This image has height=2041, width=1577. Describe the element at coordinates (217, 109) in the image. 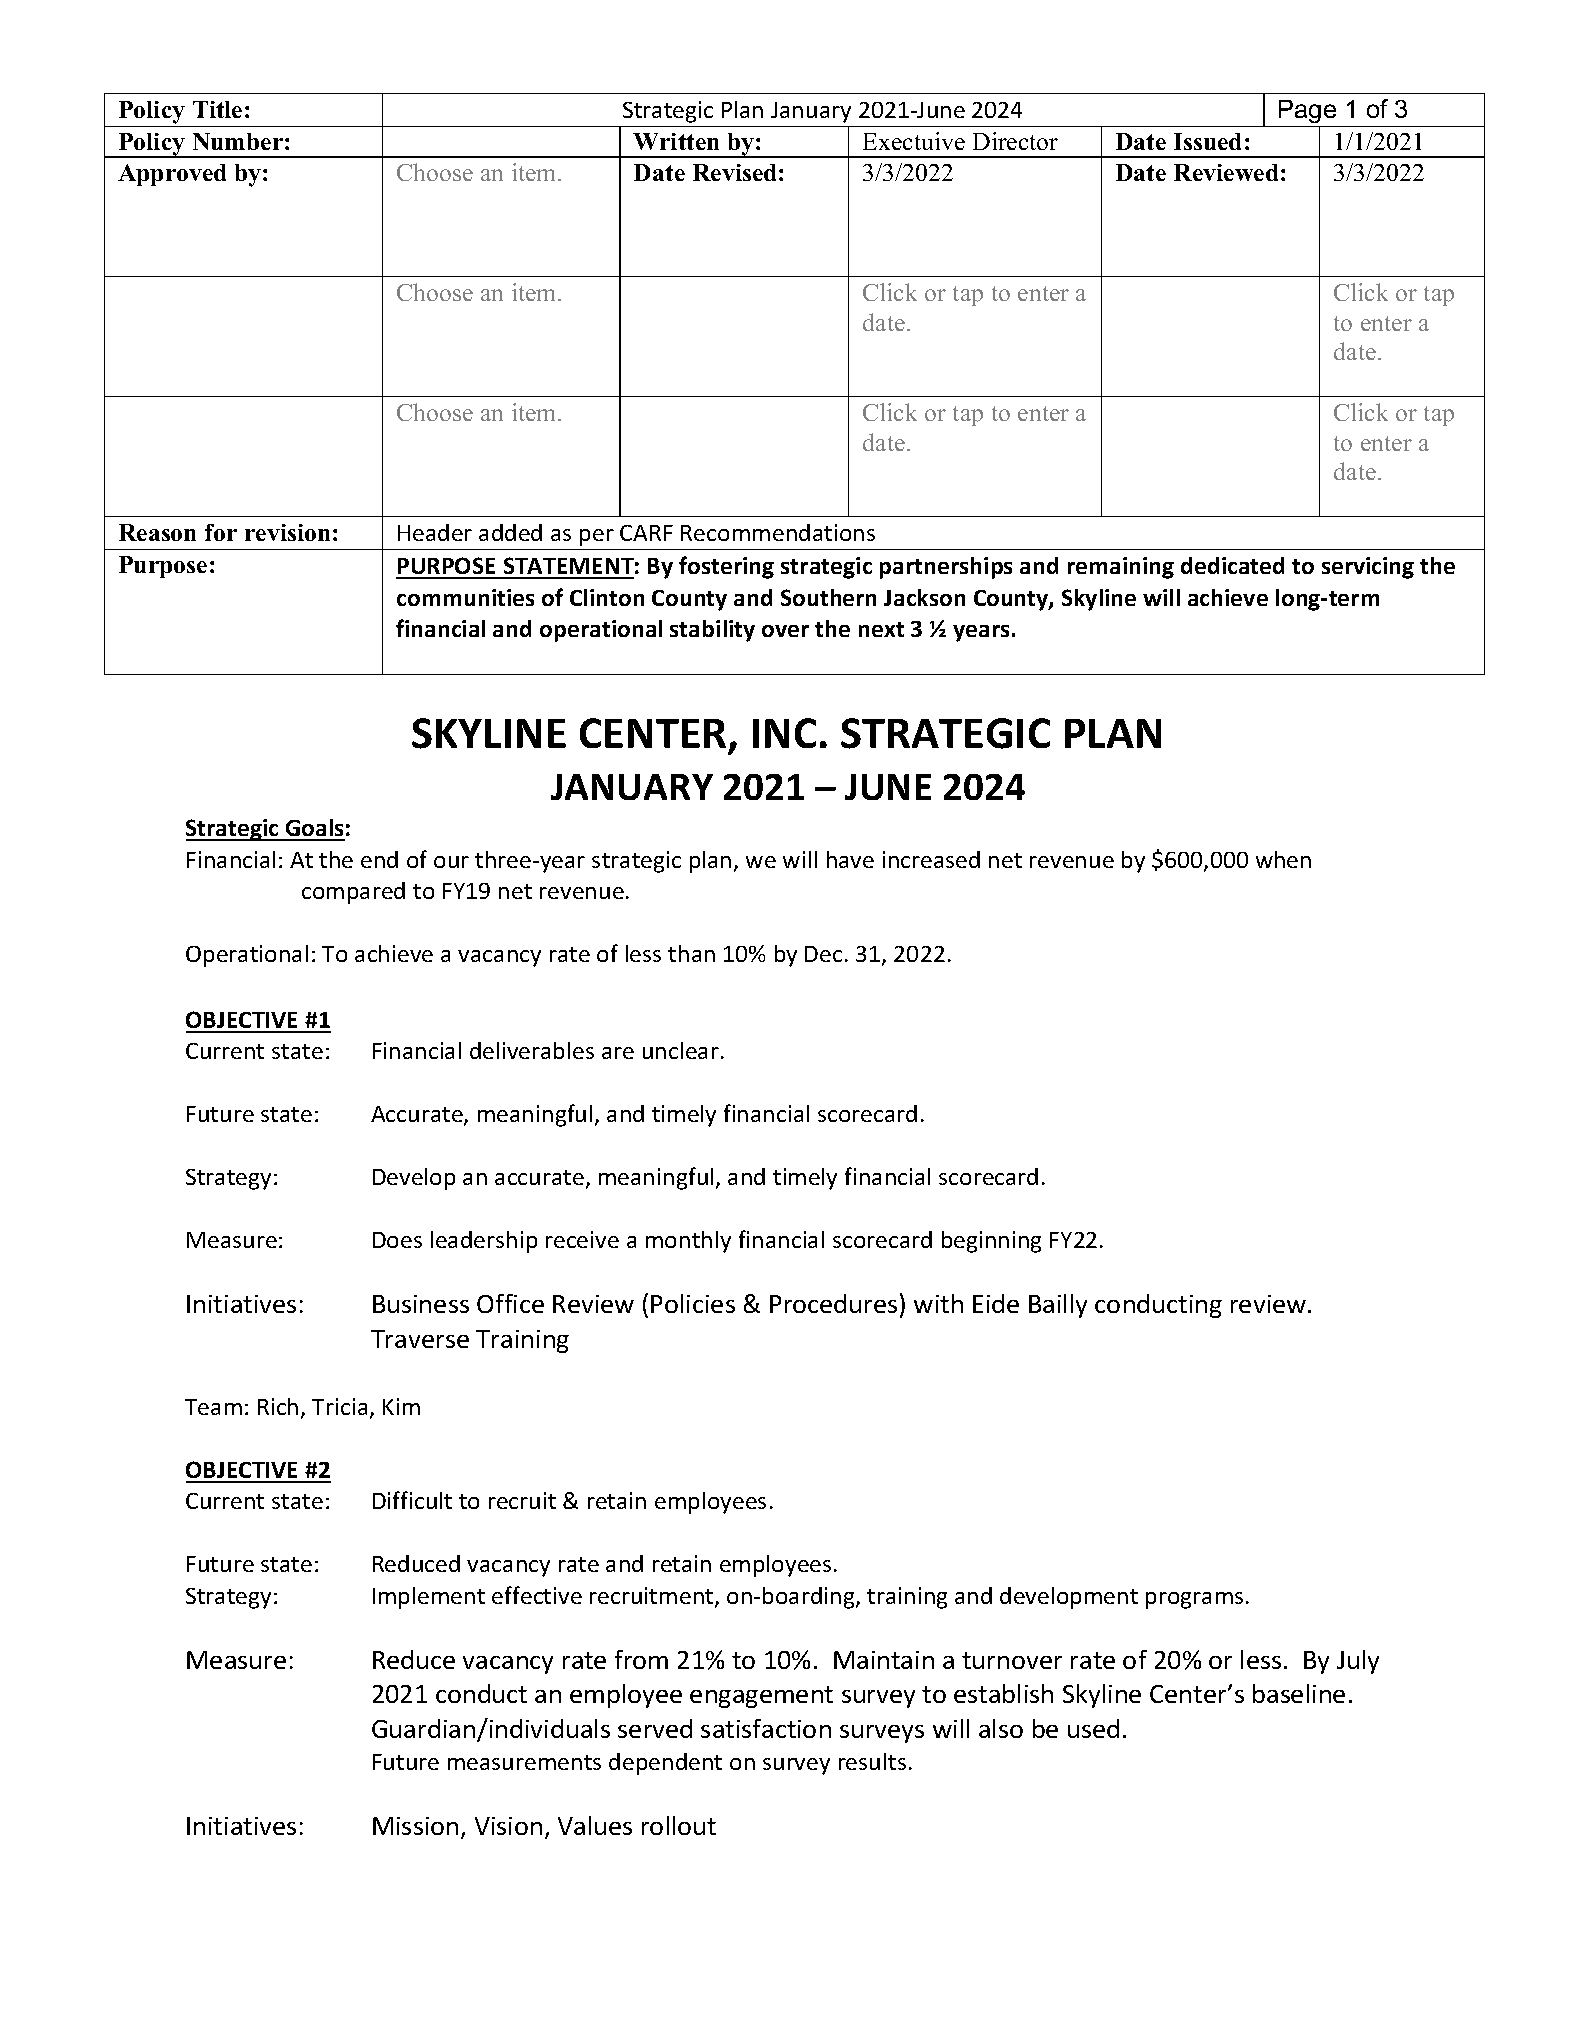

I see `Title` at that location.
